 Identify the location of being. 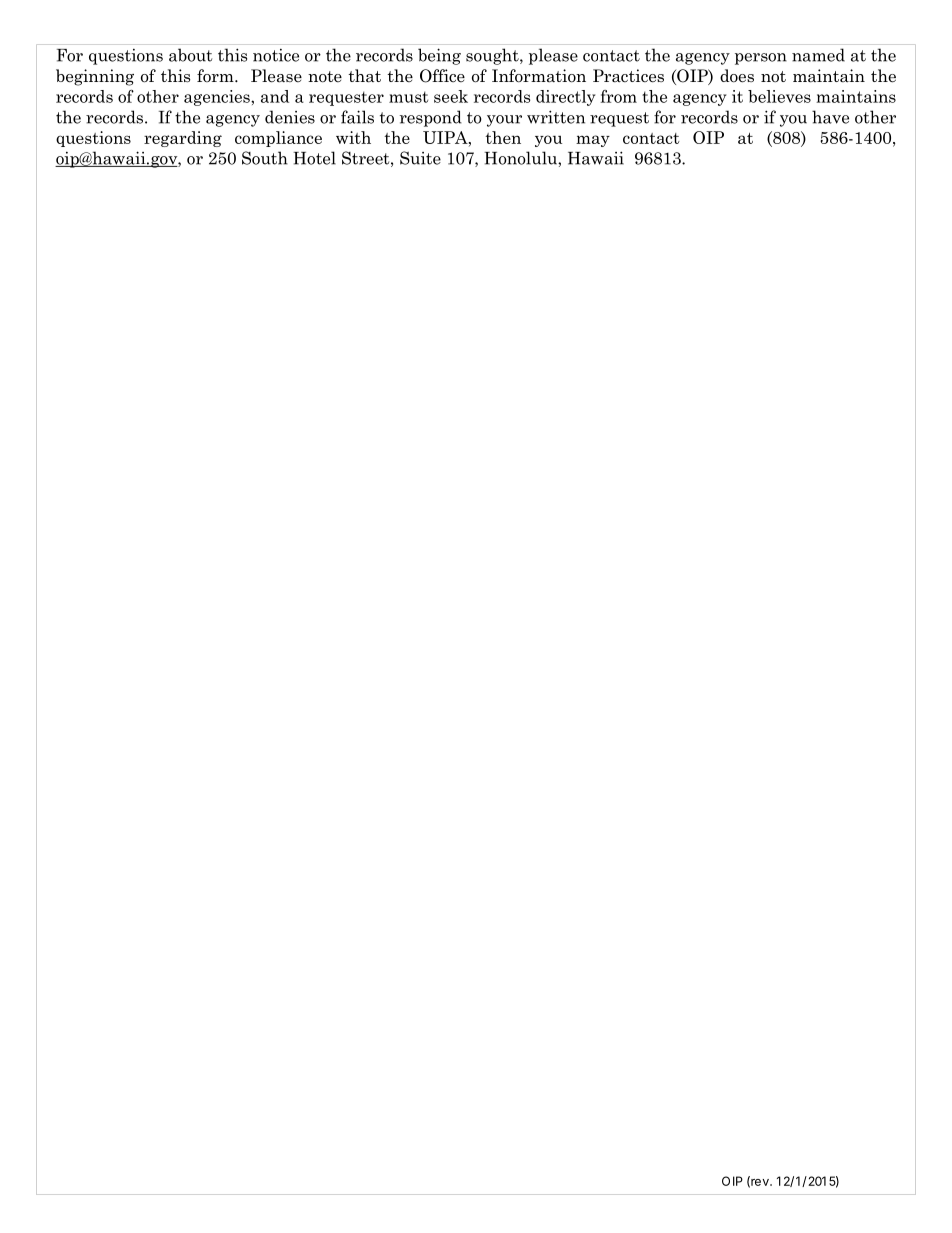
(439, 56).
